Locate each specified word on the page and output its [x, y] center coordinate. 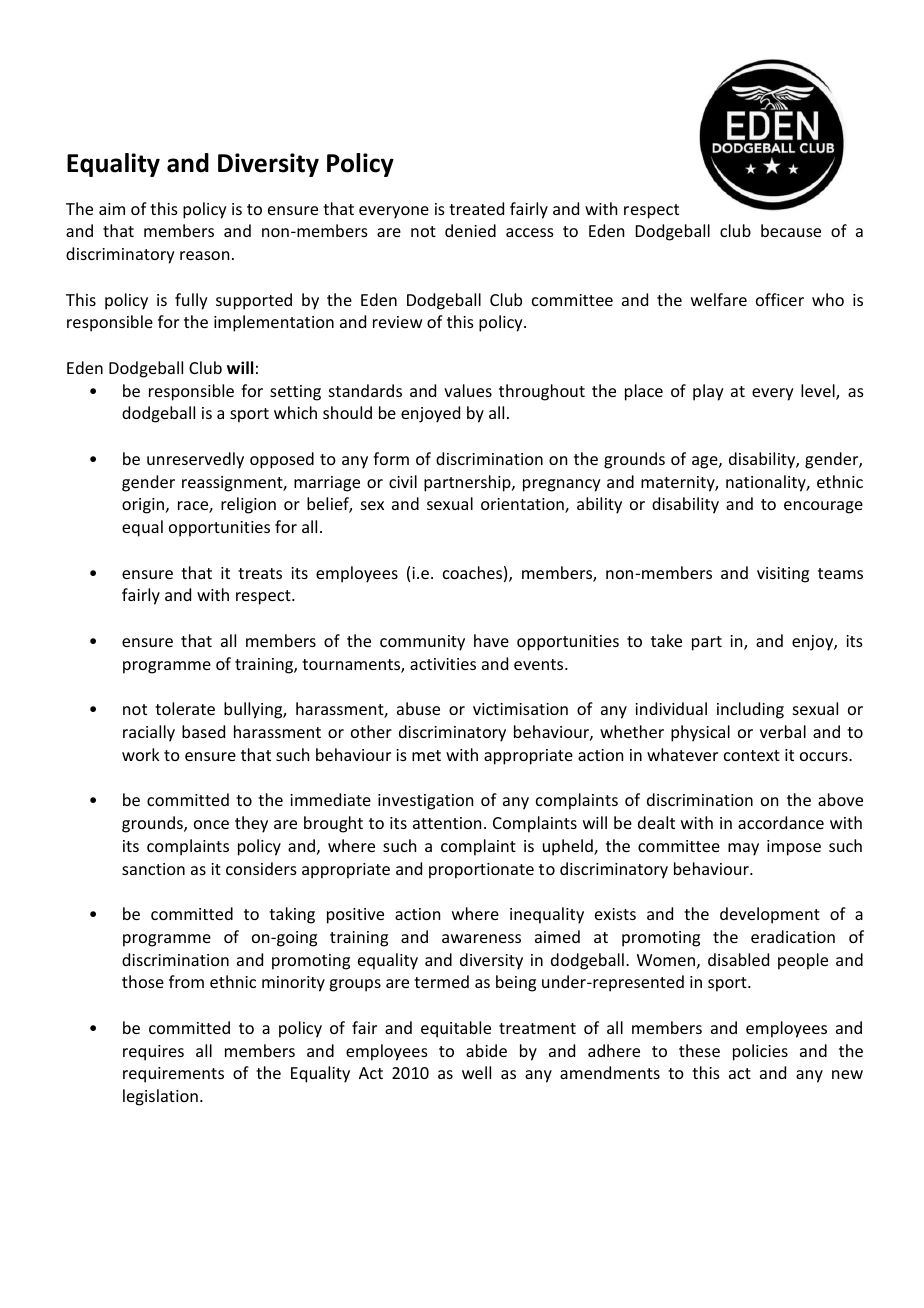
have [491, 640]
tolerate [185, 708]
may [743, 849]
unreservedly [195, 460]
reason [204, 255]
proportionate [481, 871]
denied [470, 230]
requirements [173, 1075]
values [468, 390]
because [791, 230]
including [750, 710]
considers [261, 868]
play [708, 392]
